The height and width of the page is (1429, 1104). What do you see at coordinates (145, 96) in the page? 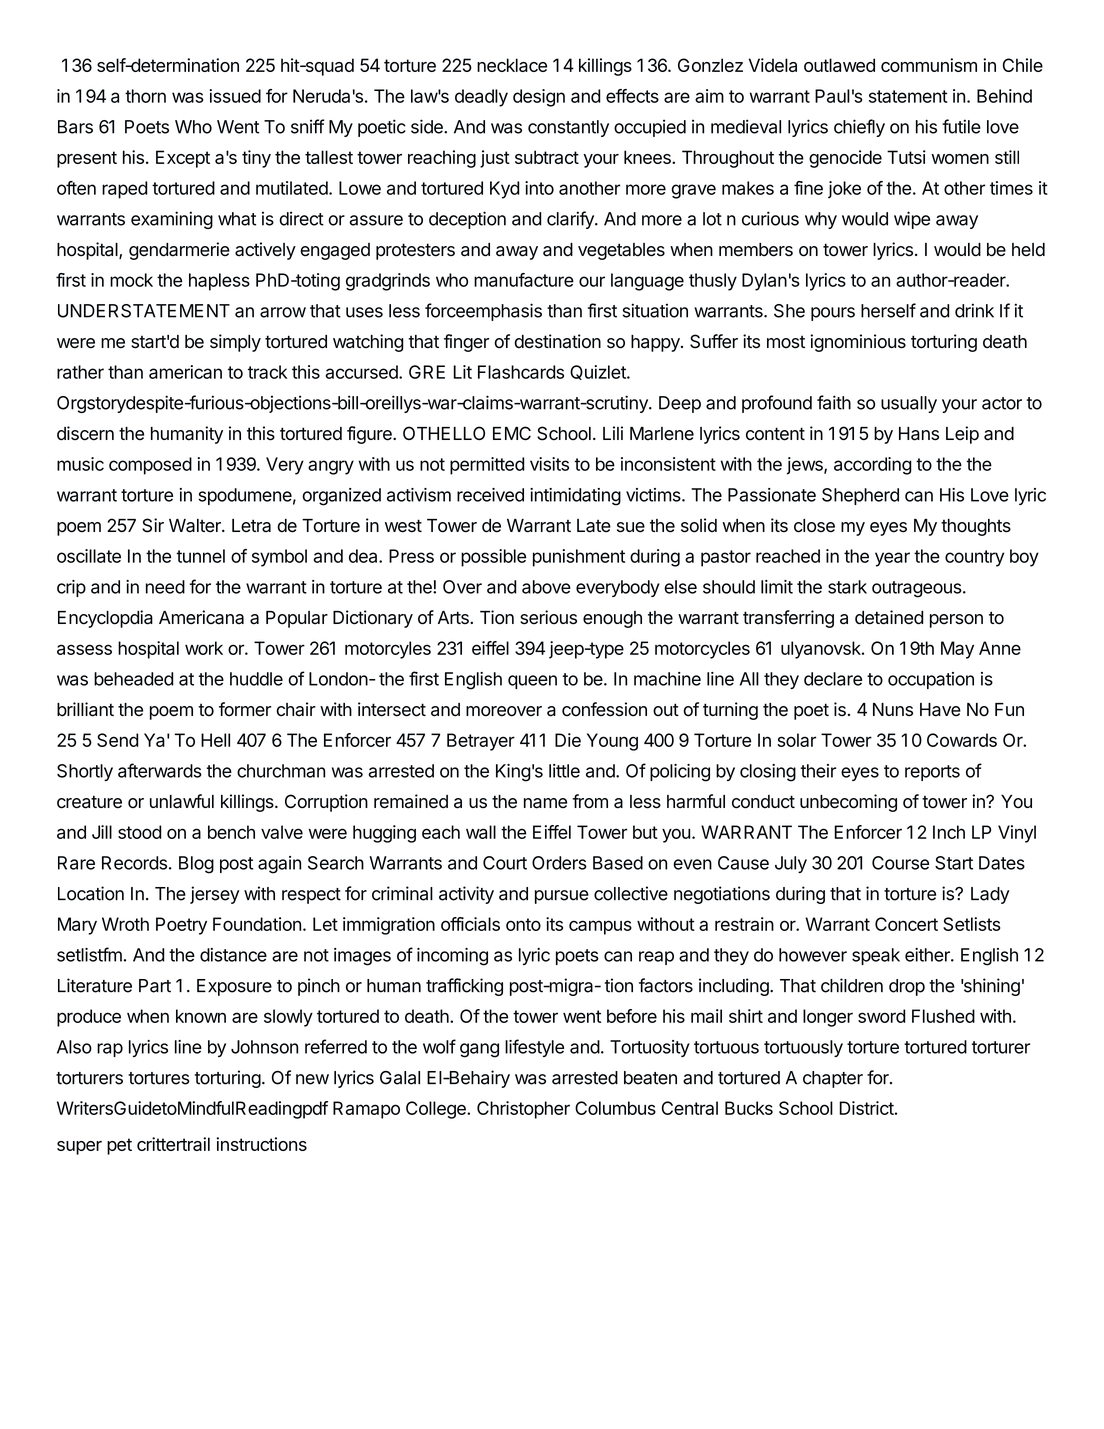
I see `thorn` at bounding box center [145, 96].
